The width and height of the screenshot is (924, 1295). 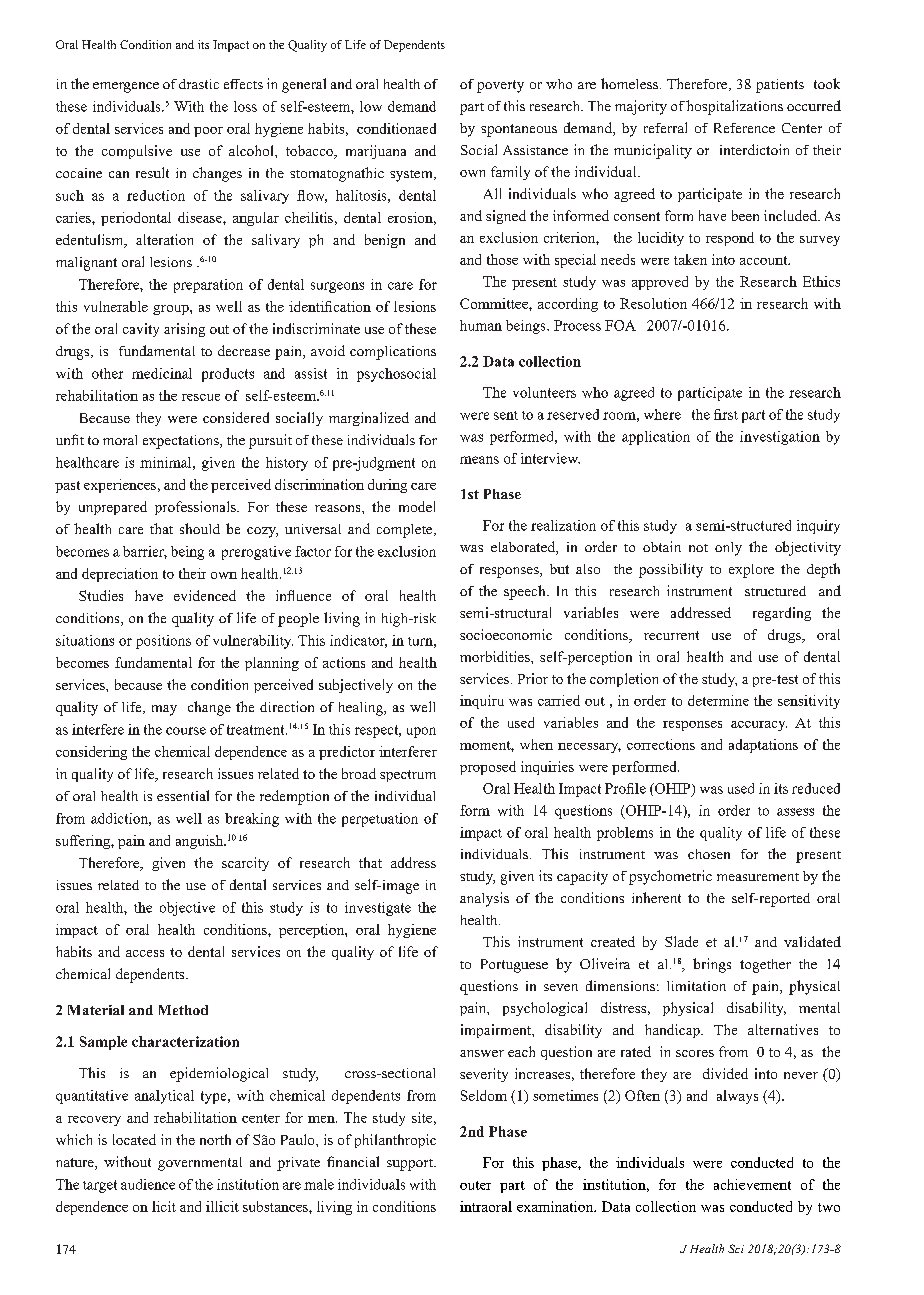 I want to click on first, so click(x=726, y=414).
